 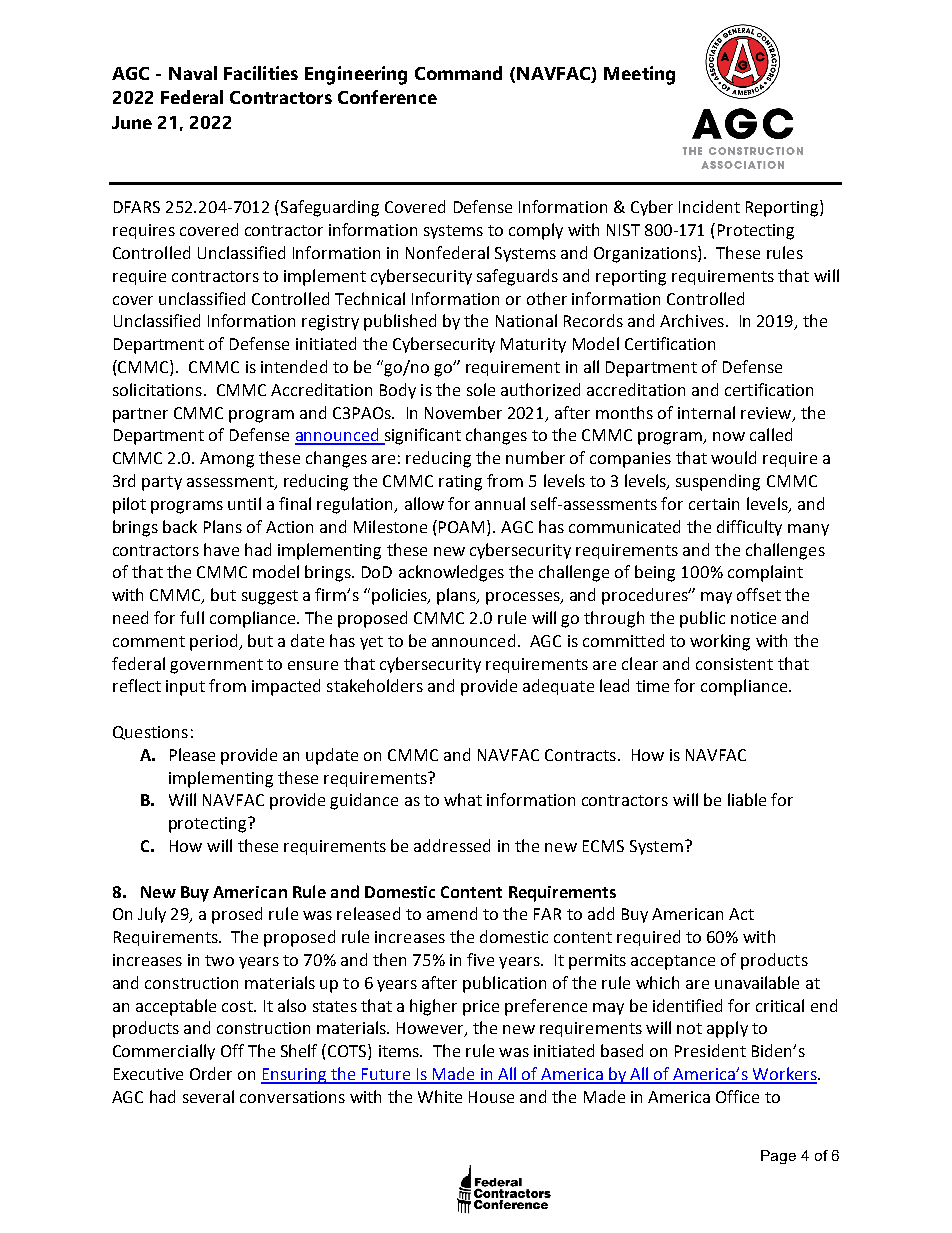 What do you see at coordinates (152, 915) in the page?
I see `July` at bounding box center [152, 915].
